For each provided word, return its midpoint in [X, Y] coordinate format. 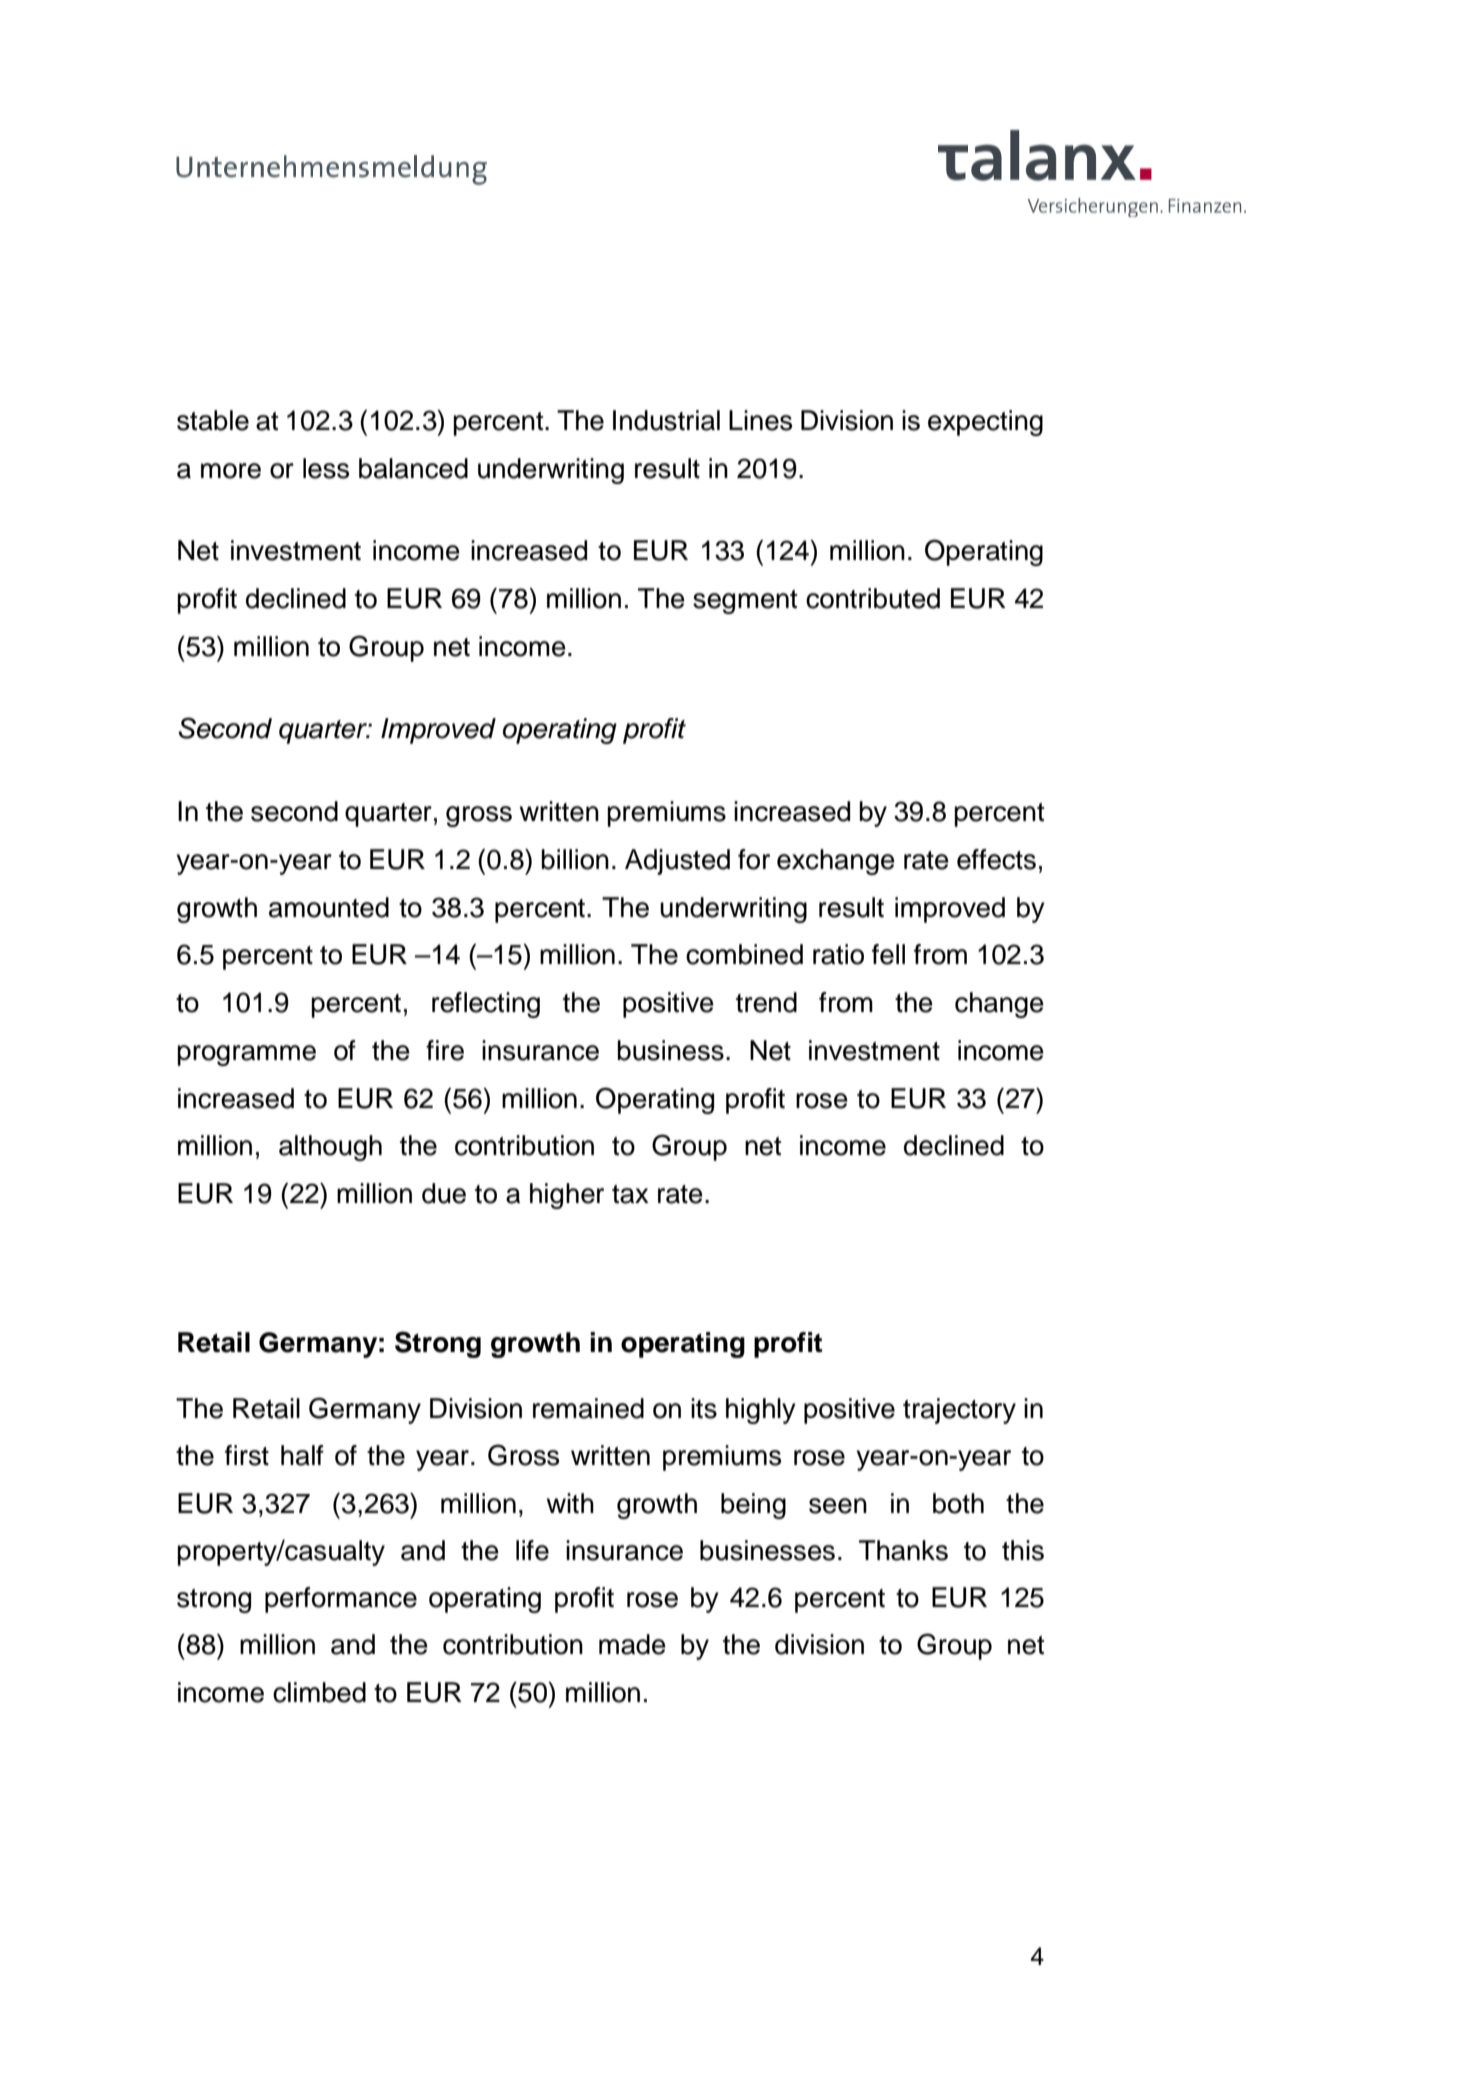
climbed [319, 1692]
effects [996, 859]
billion [575, 859]
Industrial [666, 420]
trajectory [959, 1411]
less [326, 468]
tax [630, 1194]
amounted [329, 907]
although [330, 1148]
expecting [985, 423]
